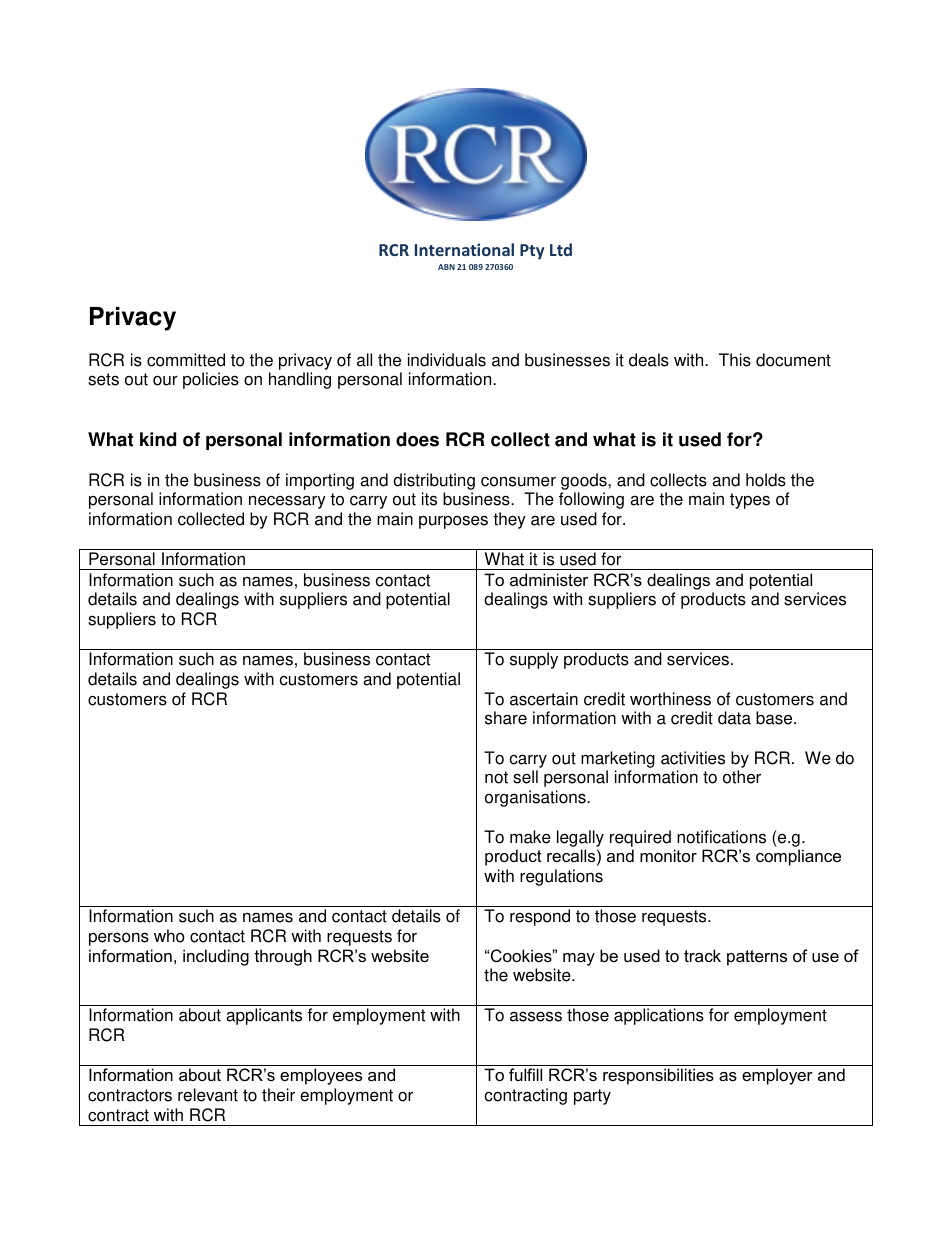 The image size is (952, 1233). What do you see at coordinates (536, 798) in the page?
I see `organisations` at bounding box center [536, 798].
